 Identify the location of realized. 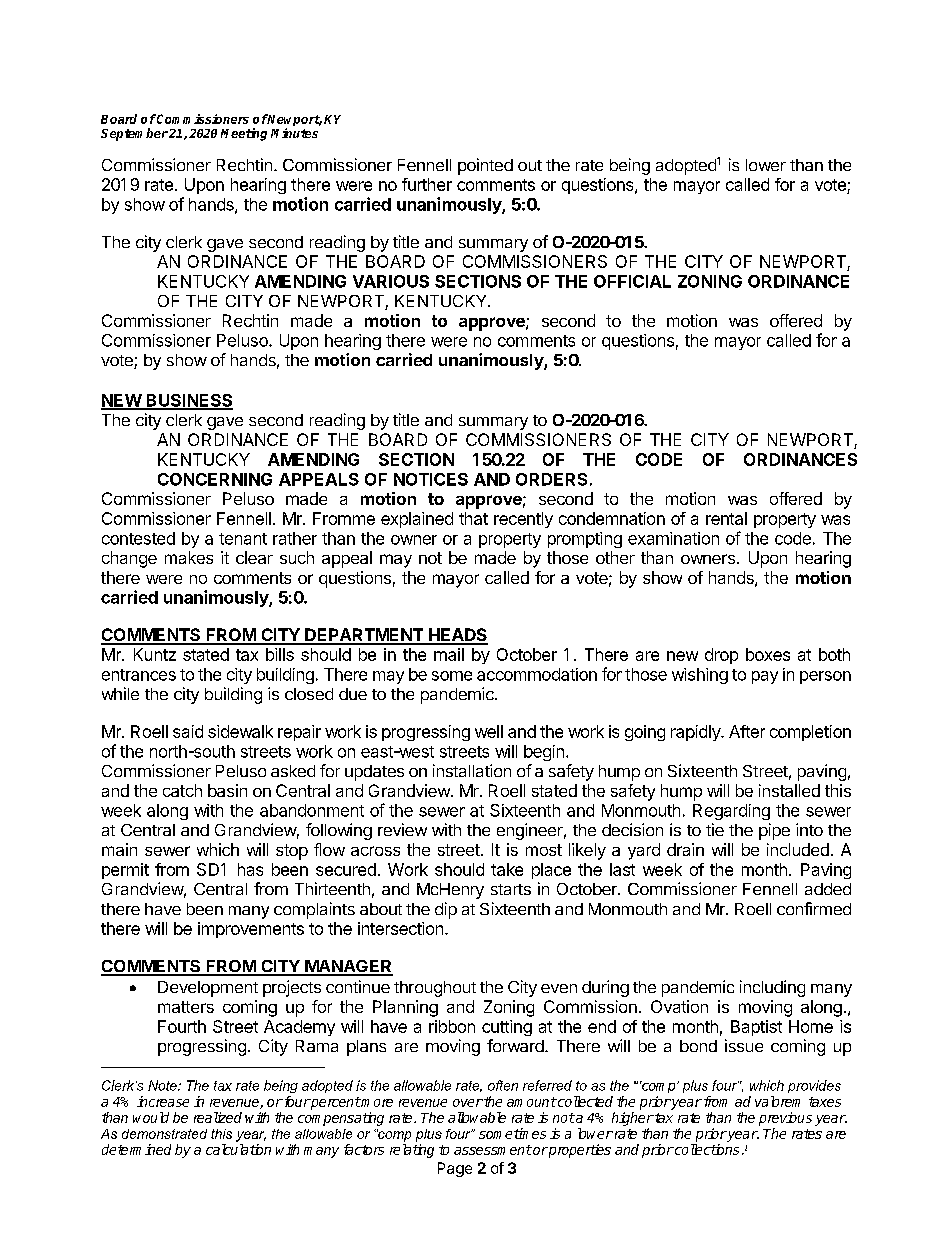
(218, 1117).
